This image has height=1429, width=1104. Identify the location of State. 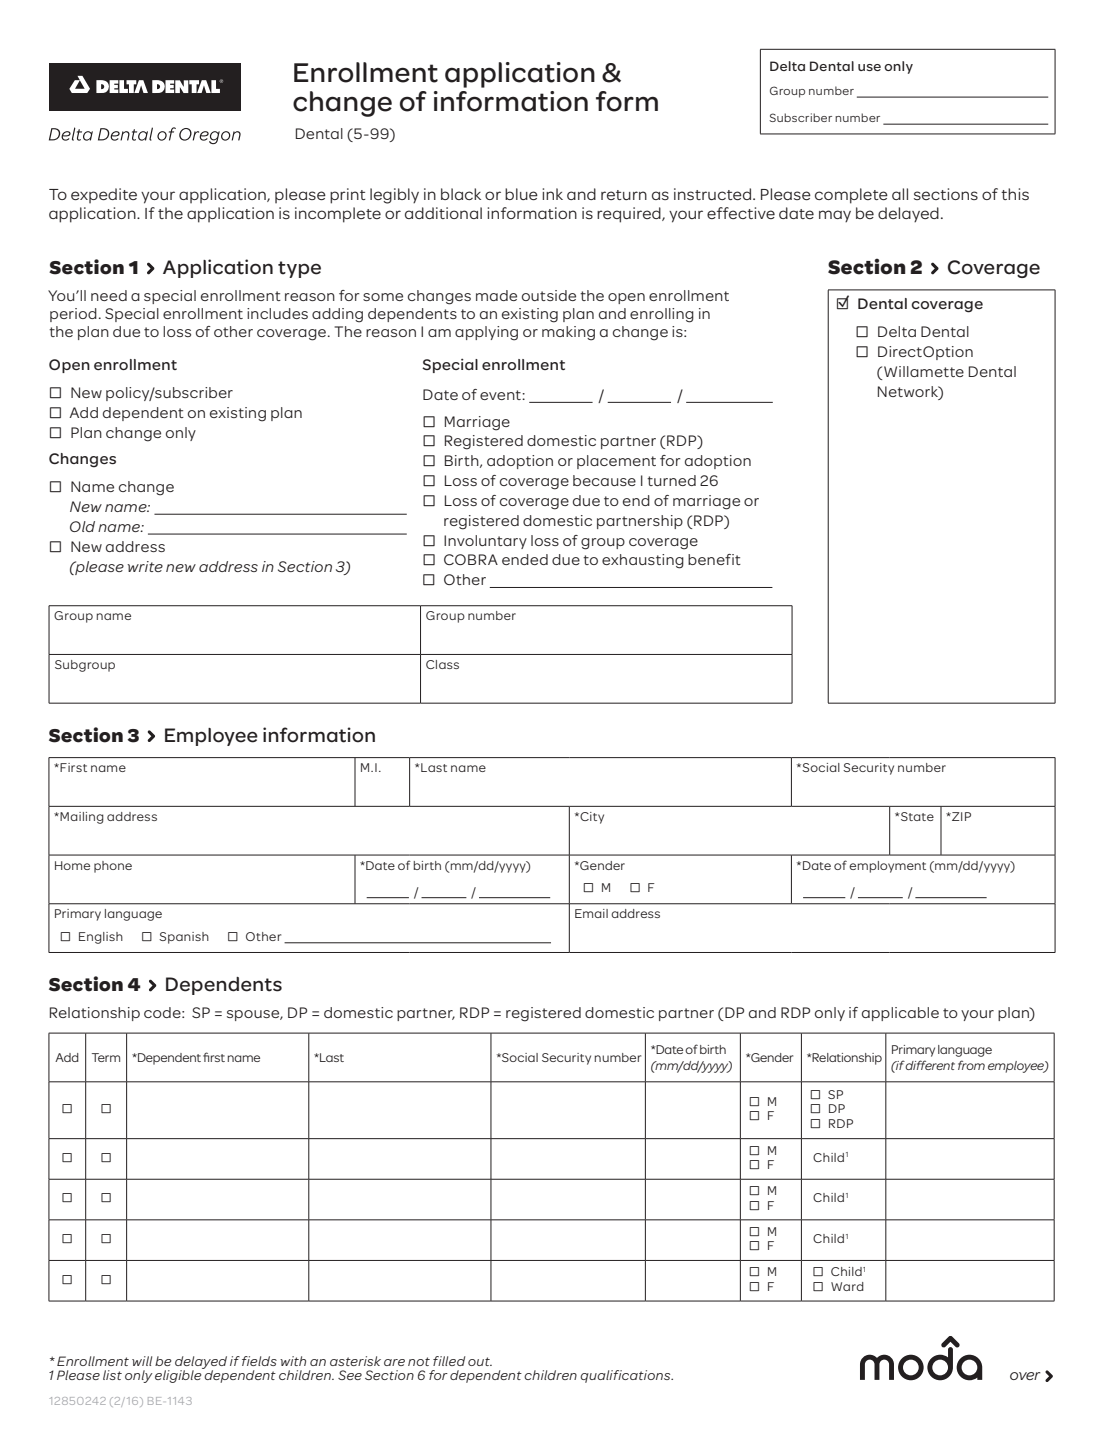
(916, 816).
